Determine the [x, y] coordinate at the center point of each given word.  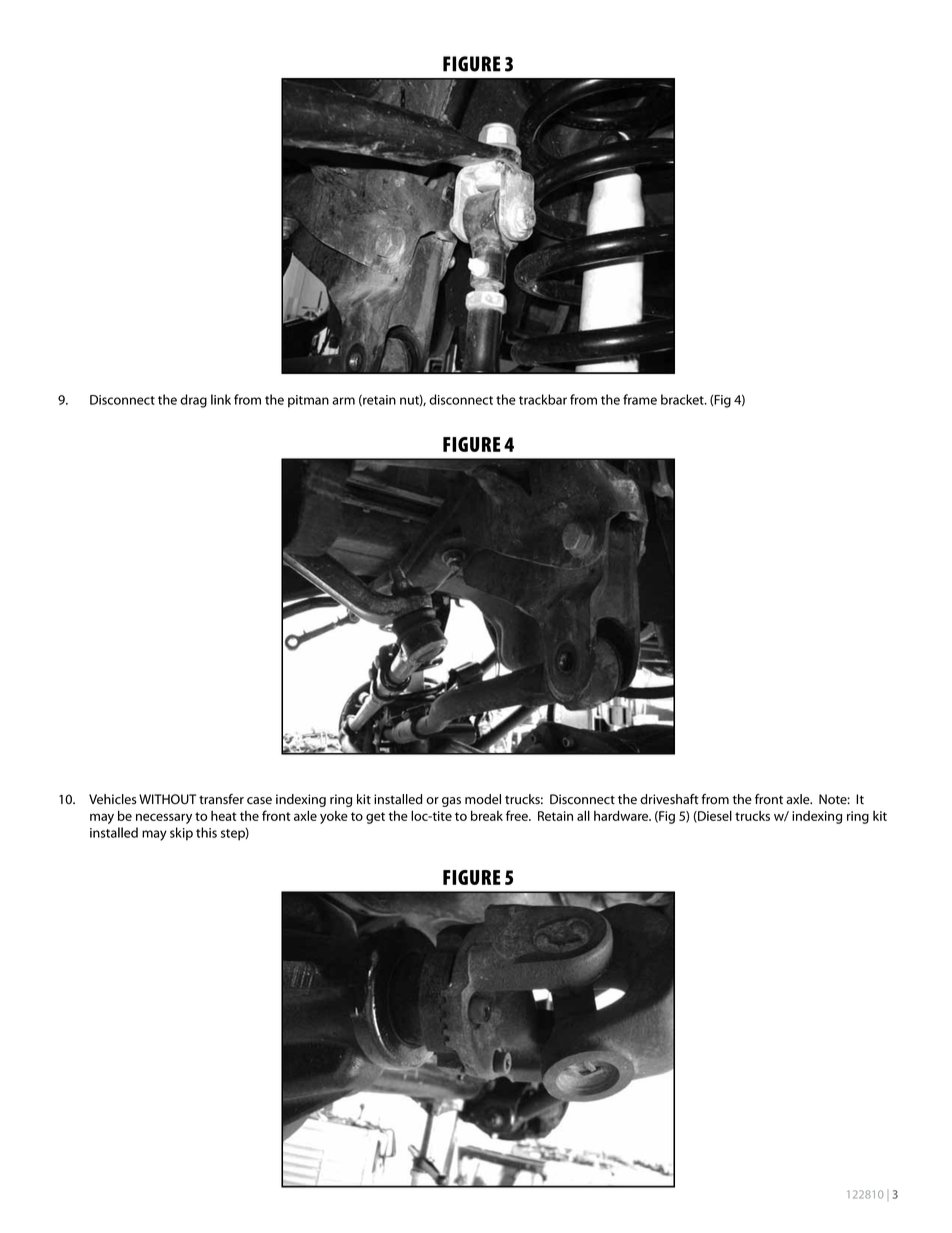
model [483, 799]
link [221, 399]
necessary [164, 818]
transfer [221, 799]
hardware [622, 815]
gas [451, 802]
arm [343, 401]
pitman [308, 401]
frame [640, 399]
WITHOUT [167, 799]
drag [193, 401]
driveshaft [669, 799]
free [518, 815]
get [375, 818]
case [259, 801]
